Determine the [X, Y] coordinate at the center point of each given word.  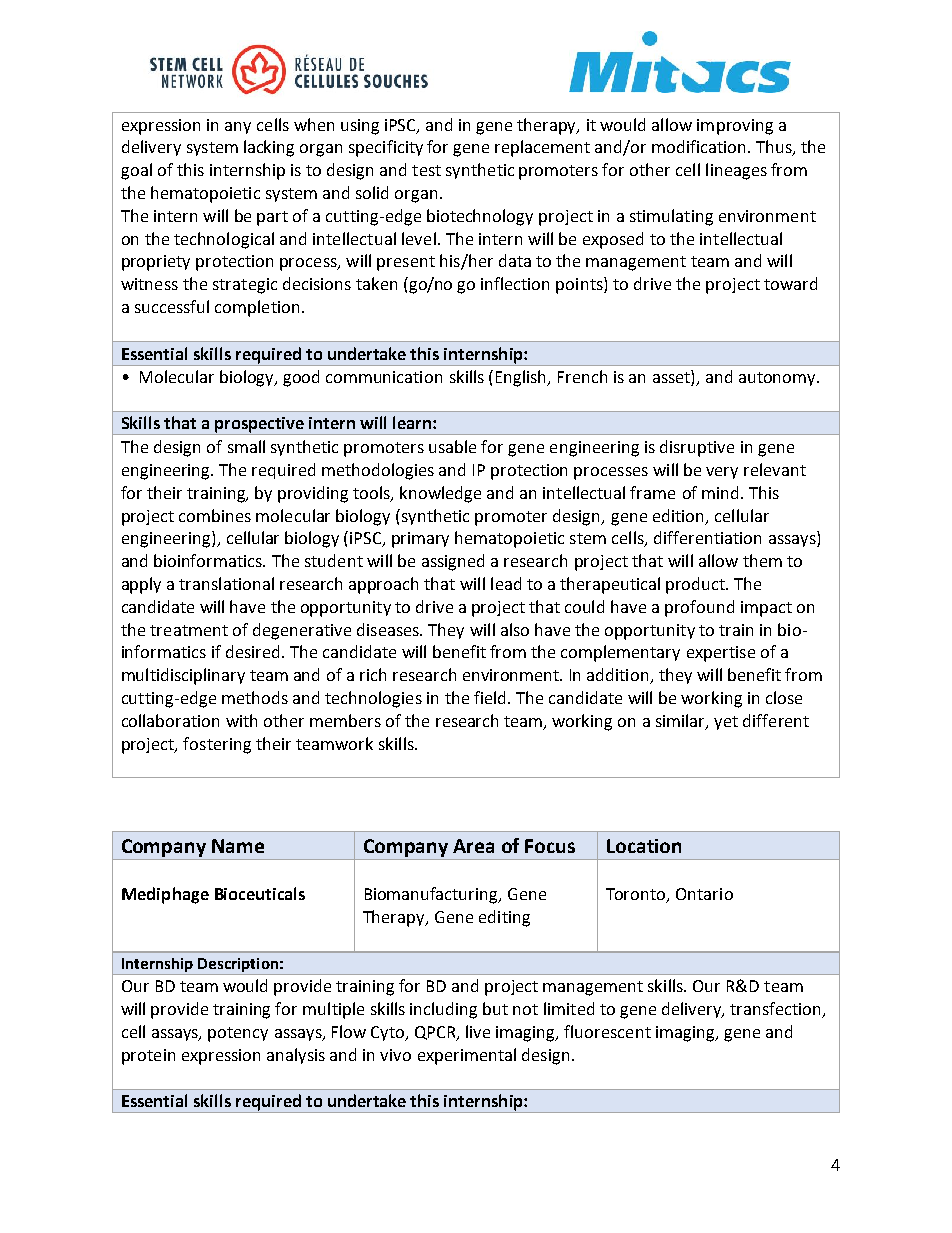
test [426, 170]
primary [420, 540]
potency [238, 1034]
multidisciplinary [183, 676]
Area [473, 846]
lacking [269, 148]
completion [257, 308]
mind [720, 492]
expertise [721, 654]
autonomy [778, 379]
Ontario [704, 894]
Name [238, 846]
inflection [515, 283]
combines [215, 515]
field [491, 697]
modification [698, 146]
